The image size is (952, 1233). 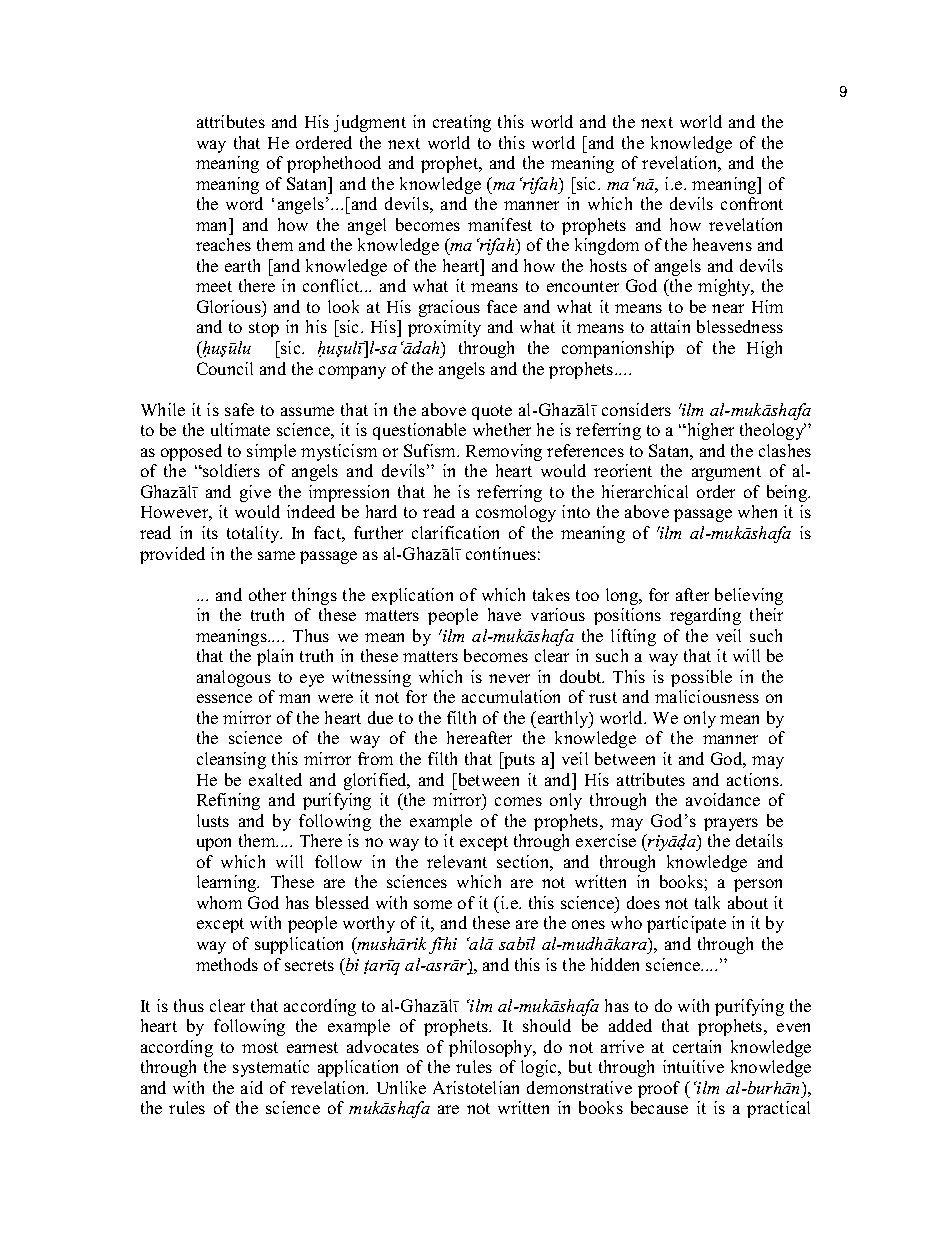 What do you see at coordinates (230, 470) in the screenshot?
I see `soldiers` at bounding box center [230, 470].
